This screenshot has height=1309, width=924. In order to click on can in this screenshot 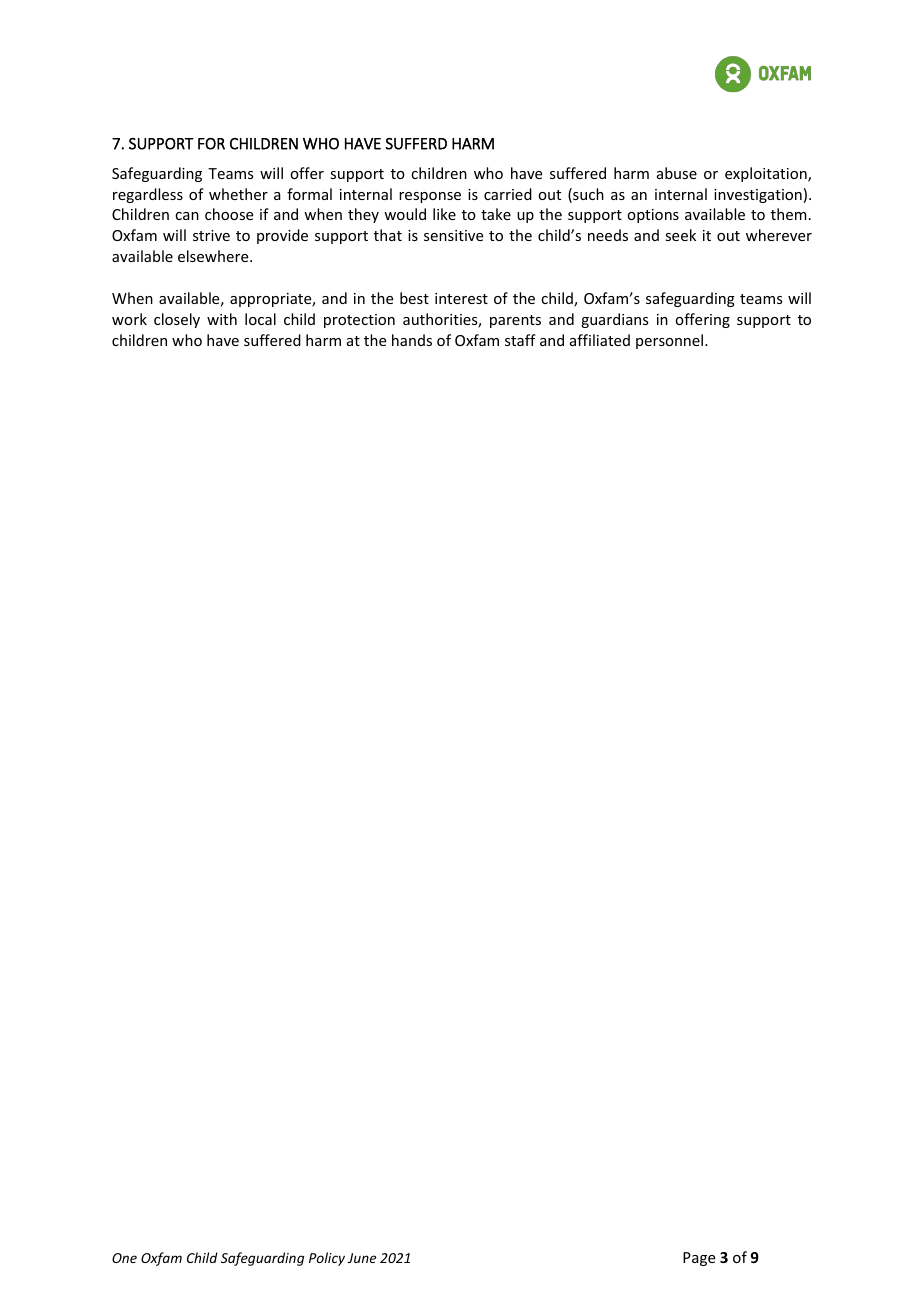, I will do `click(187, 216)`.
